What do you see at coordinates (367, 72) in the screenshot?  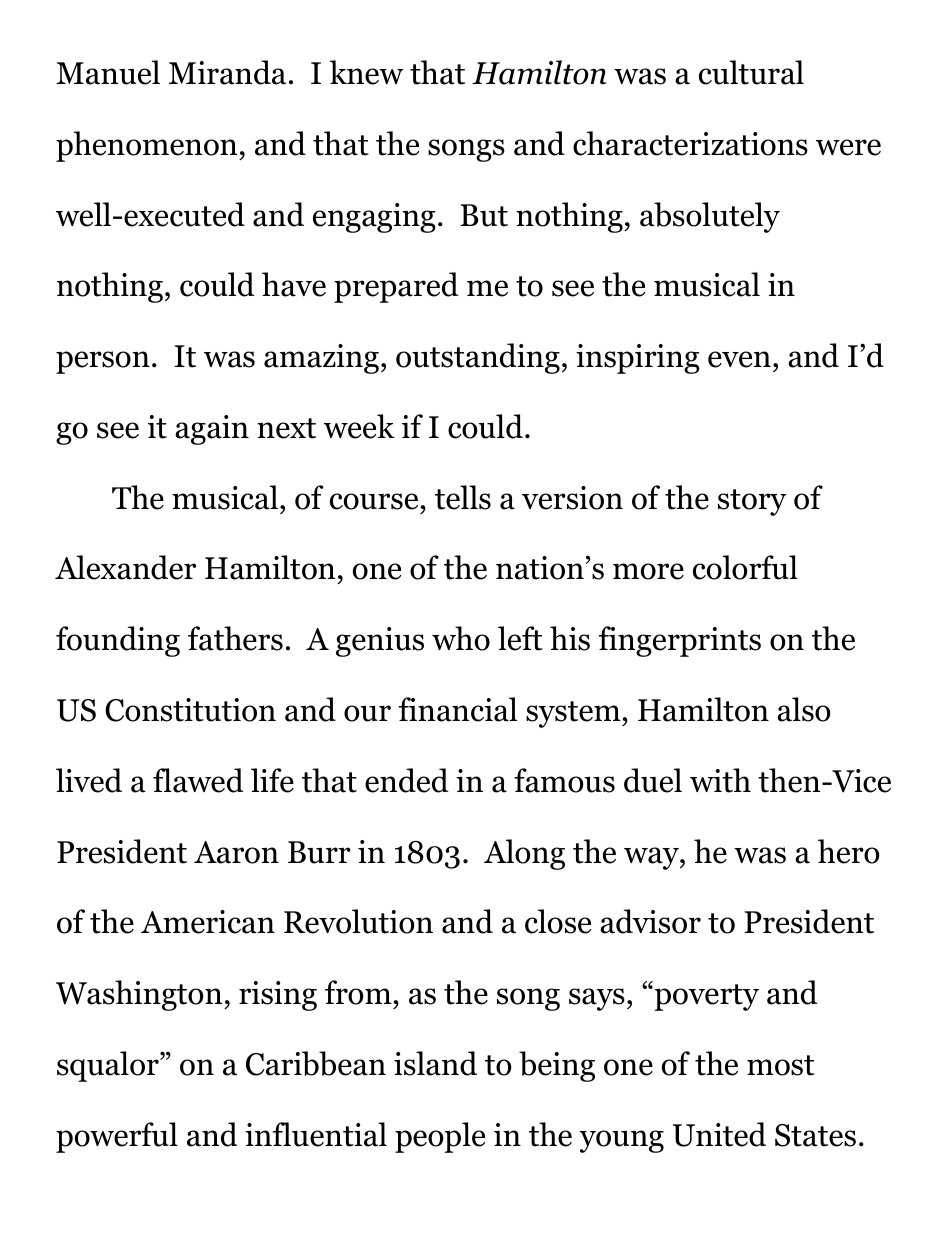 I see `knew` at bounding box center [367, 72].
